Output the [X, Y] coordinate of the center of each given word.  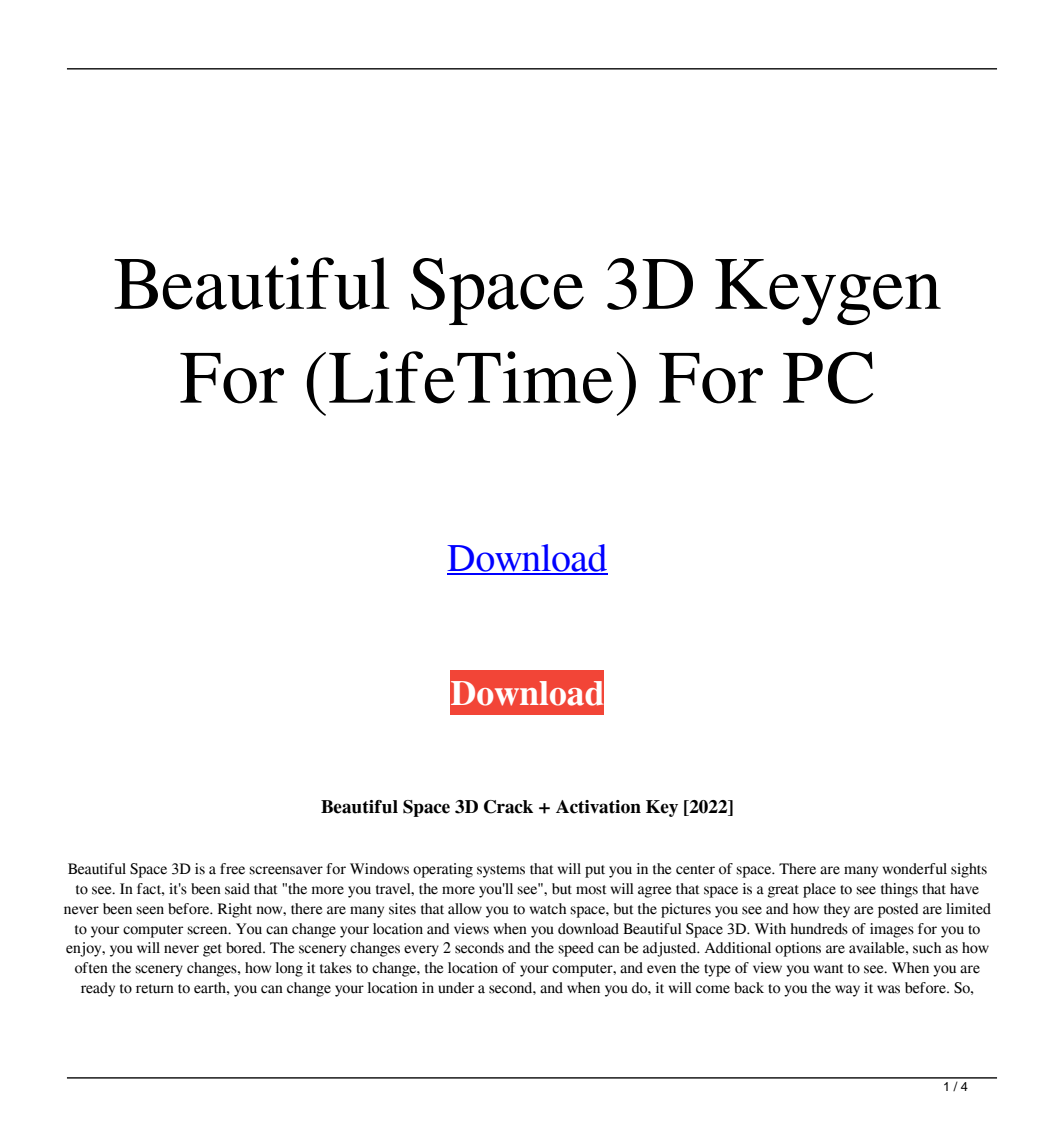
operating [443, 870]
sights [969, 870]
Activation [598, 807]
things [899, 890]
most [591, 890]
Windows [379, 869]
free [232, 869]
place [819, 890]
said [237, 889]
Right [235, 910]
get [212, 950]
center [695, 870]
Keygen [828, 292]
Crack [508, 807]
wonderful [914, 869]
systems [501, 871]
